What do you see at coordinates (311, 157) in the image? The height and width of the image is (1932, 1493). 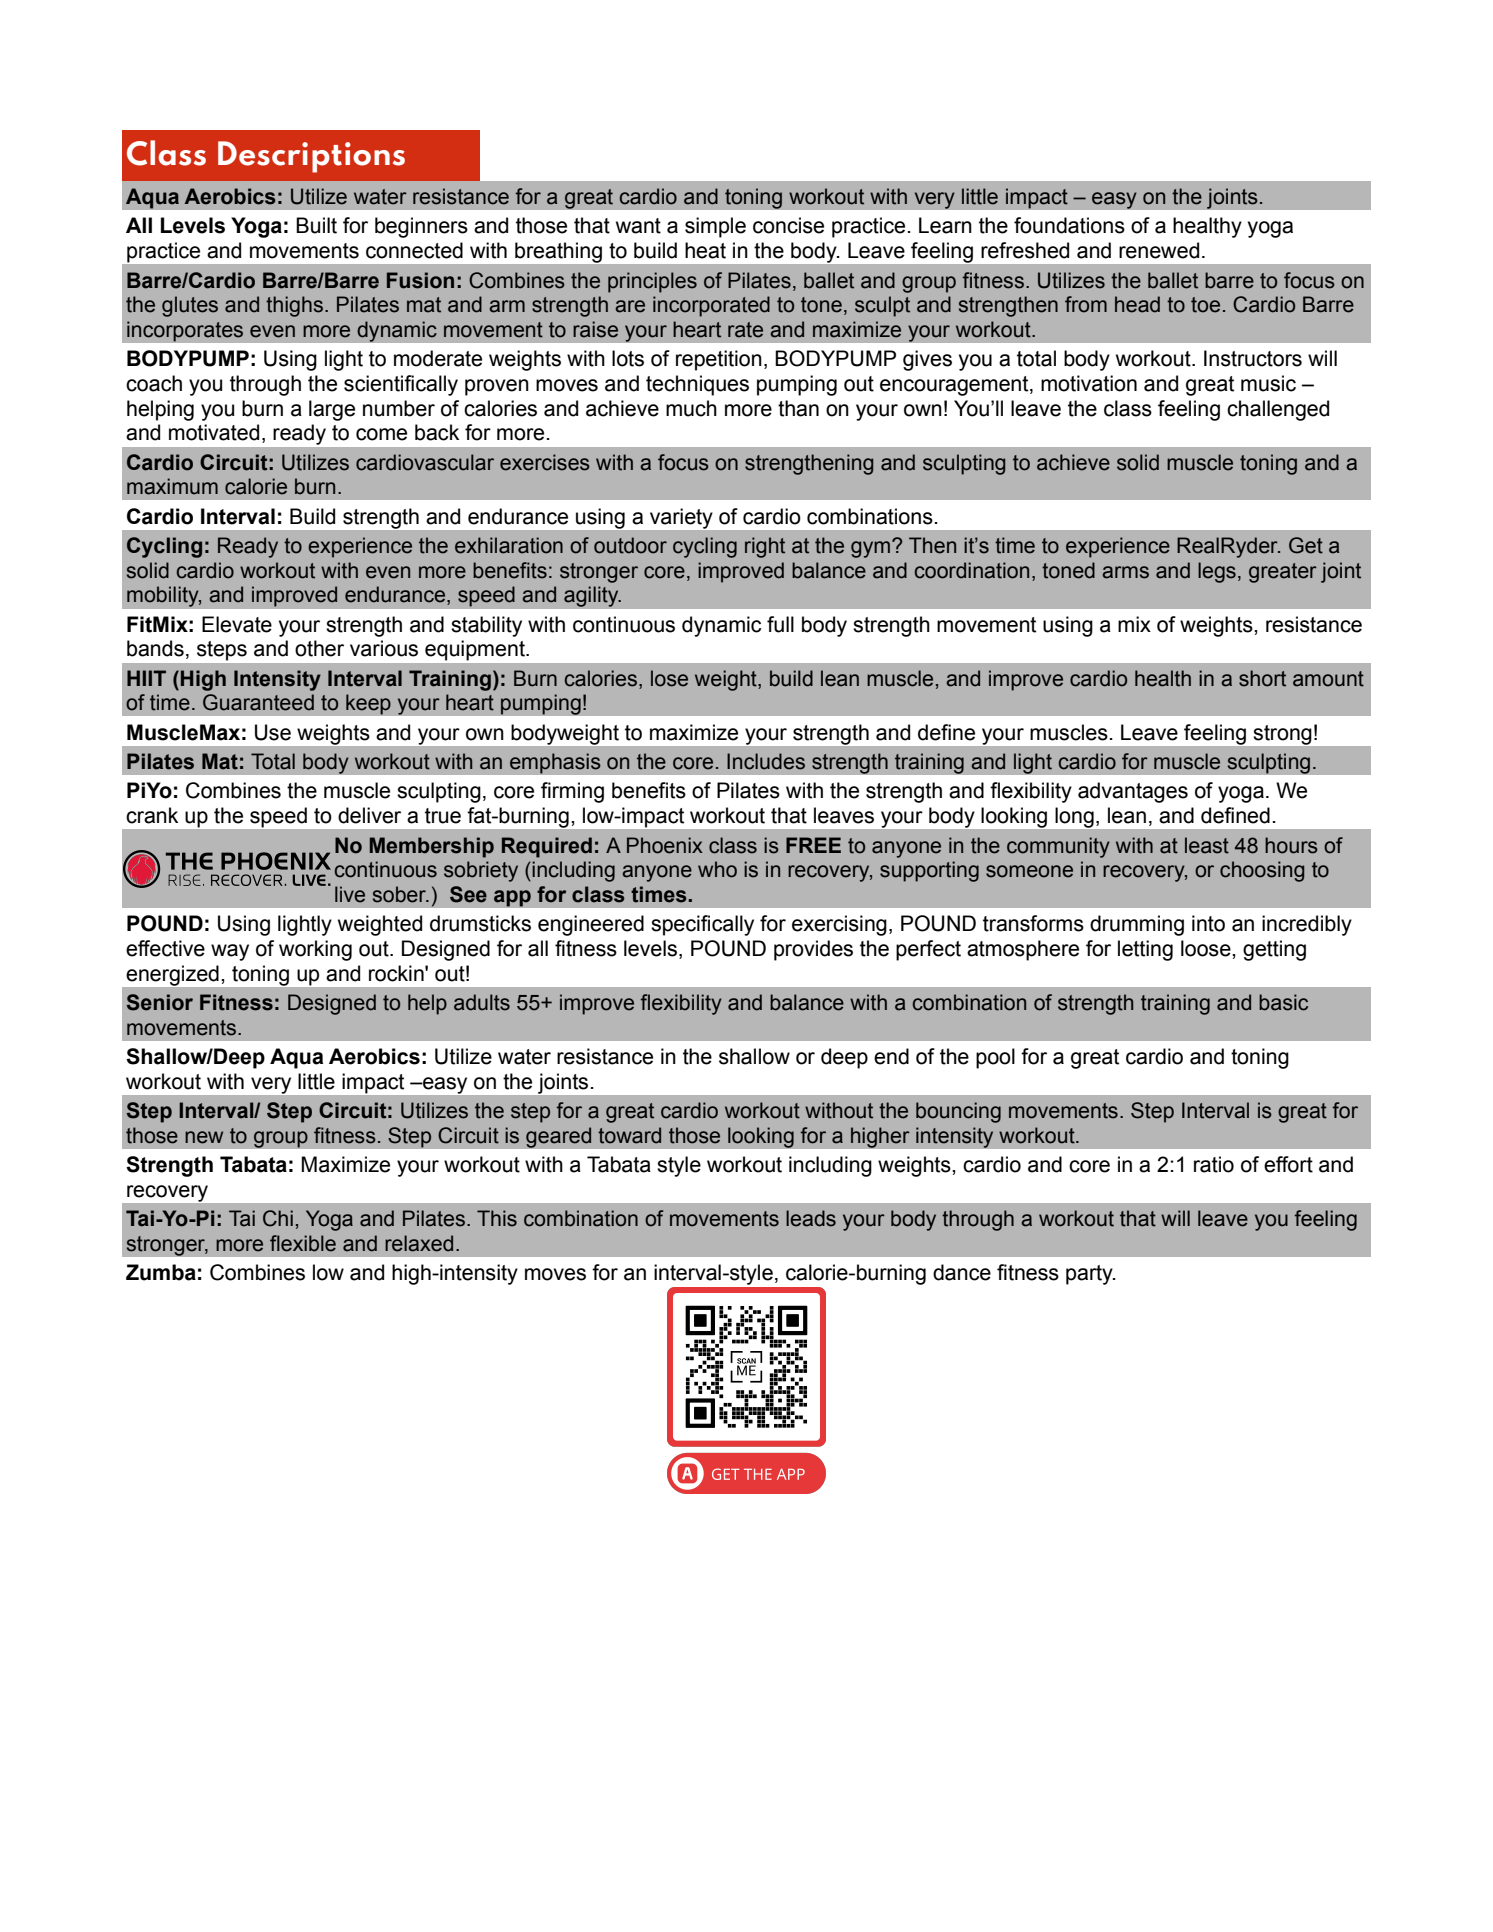 I see `Descriptions` at bounding box center [311, 157].
